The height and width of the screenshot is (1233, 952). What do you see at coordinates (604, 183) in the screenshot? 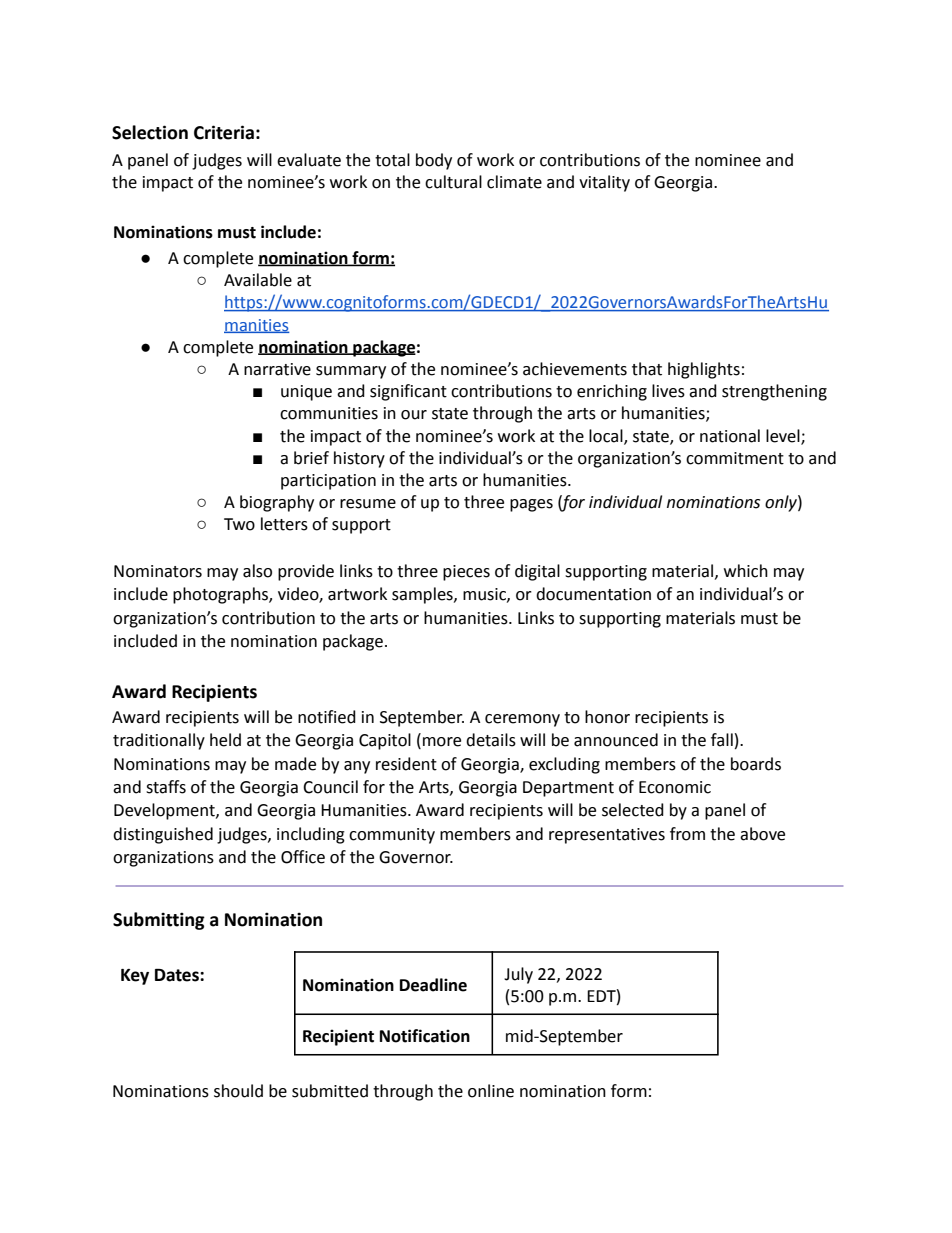
I see `vitality` at bounding box center [604, 183].
